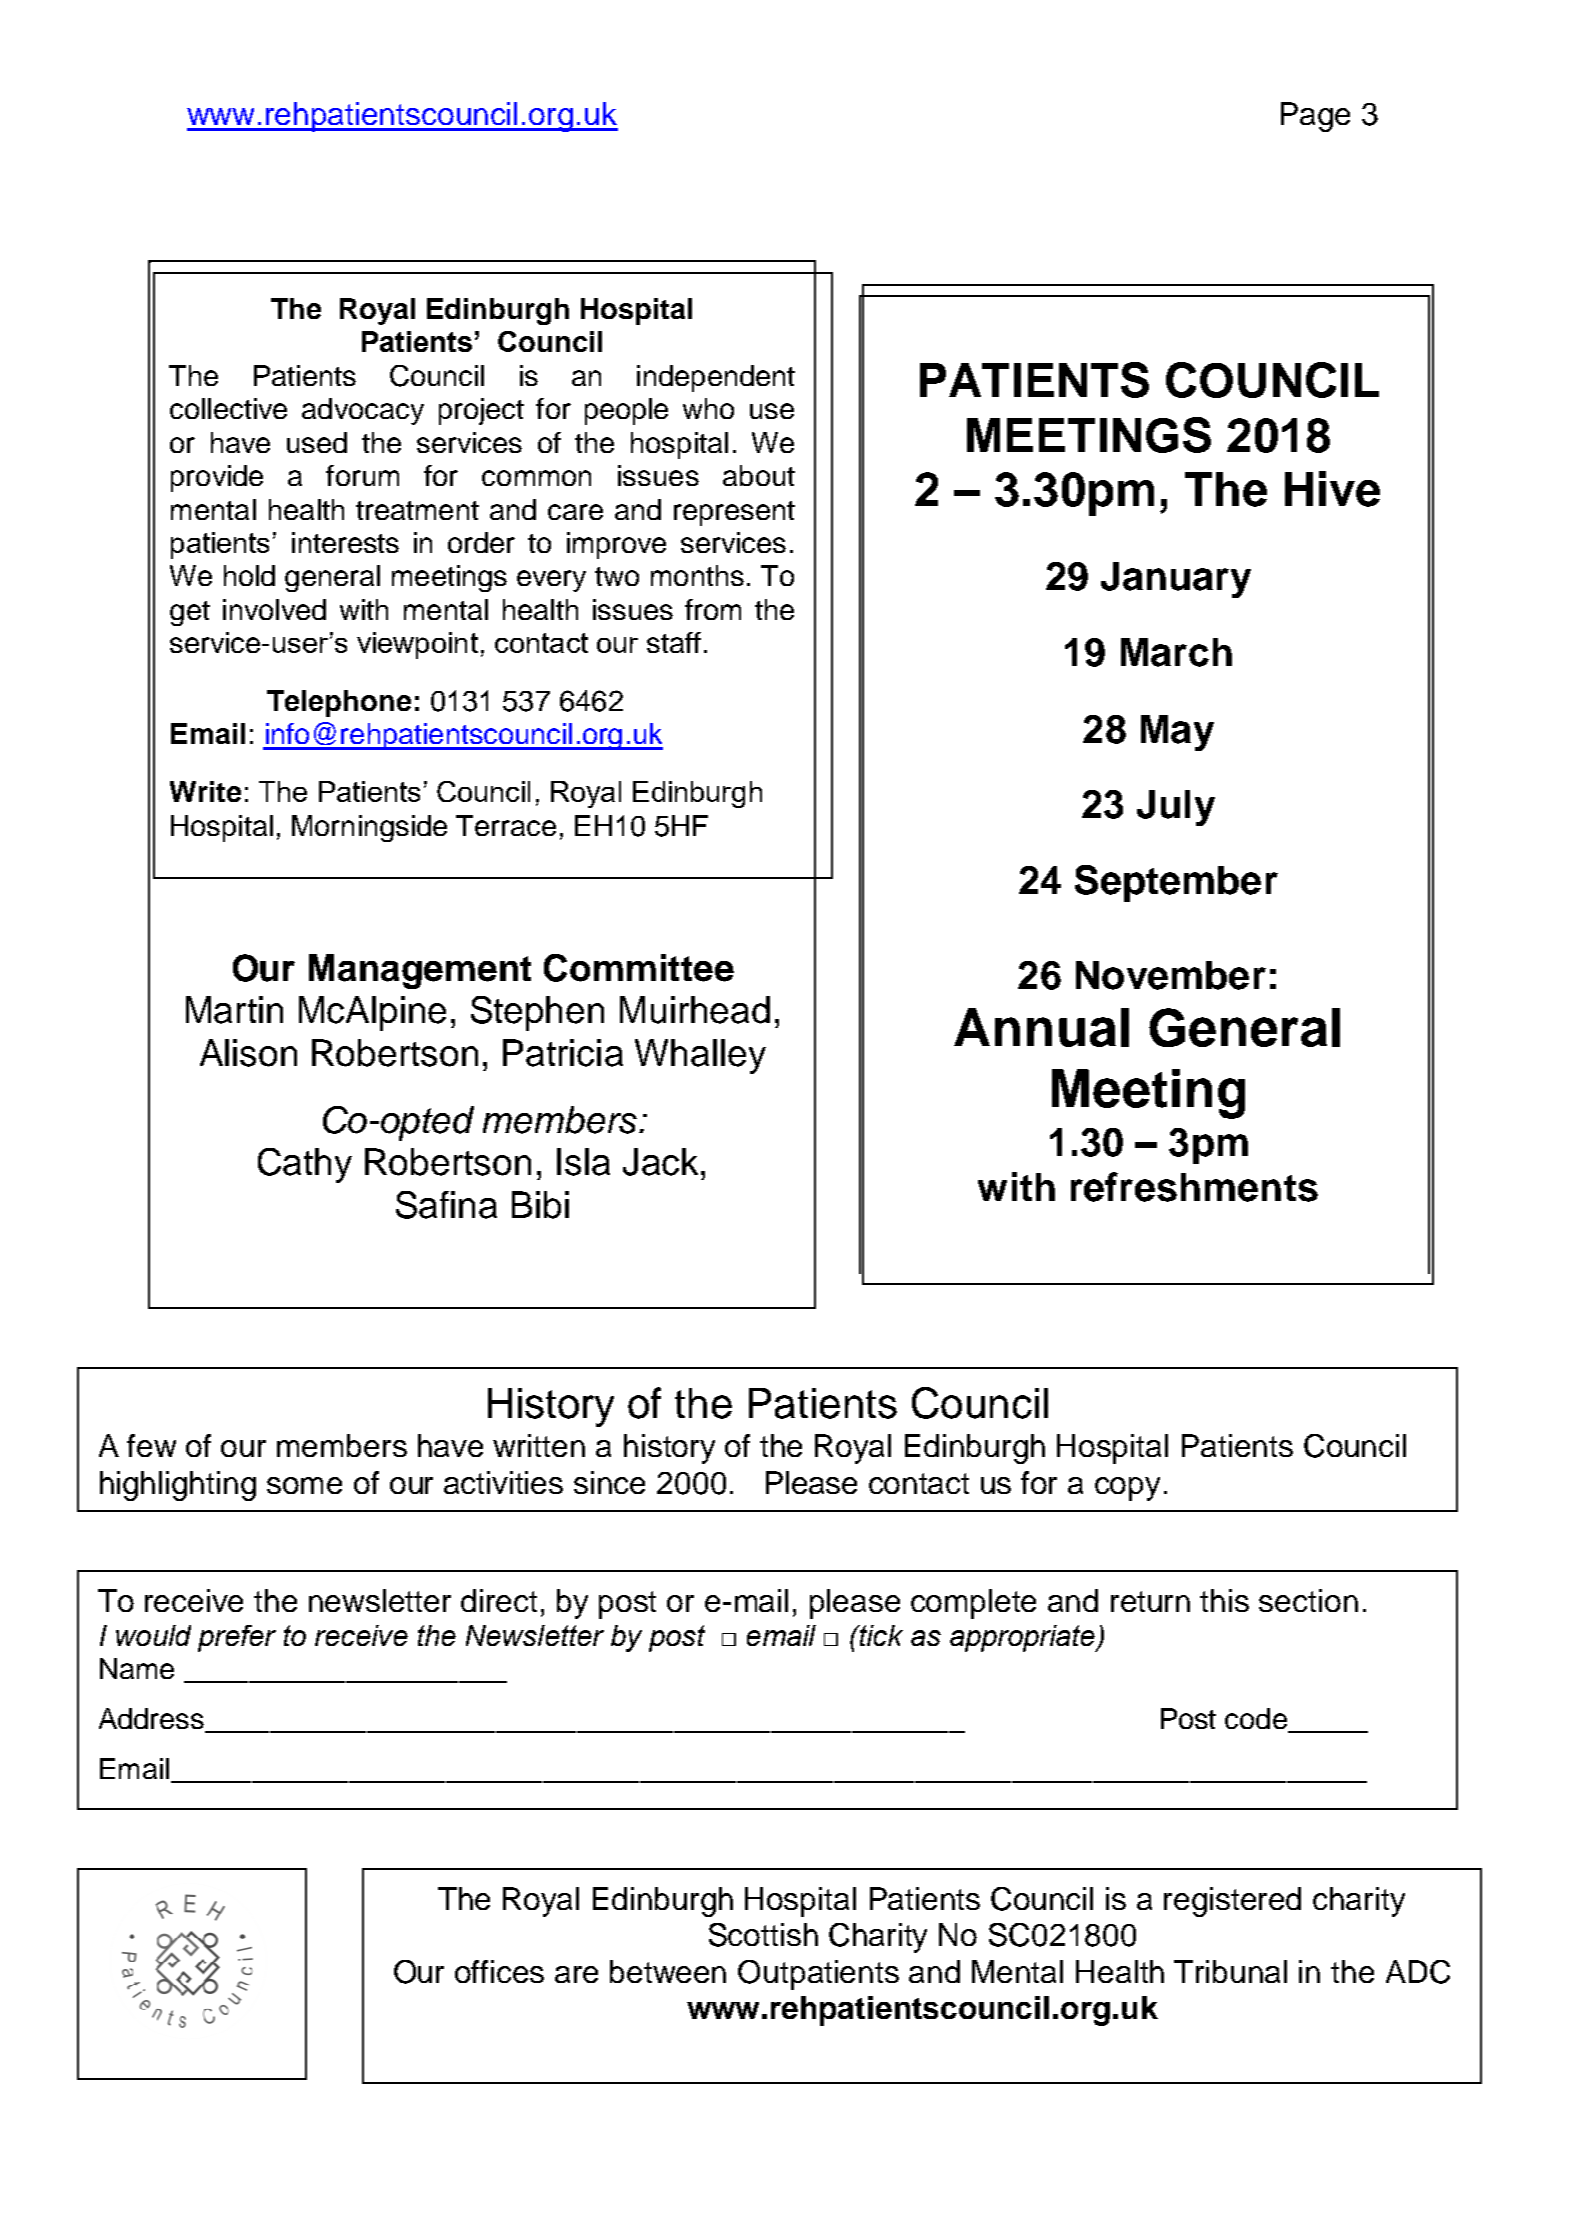  What do you see at coordinates (248, 1053) in the screenshot?
I see `Alison` at bounding box center [248, 1053].
